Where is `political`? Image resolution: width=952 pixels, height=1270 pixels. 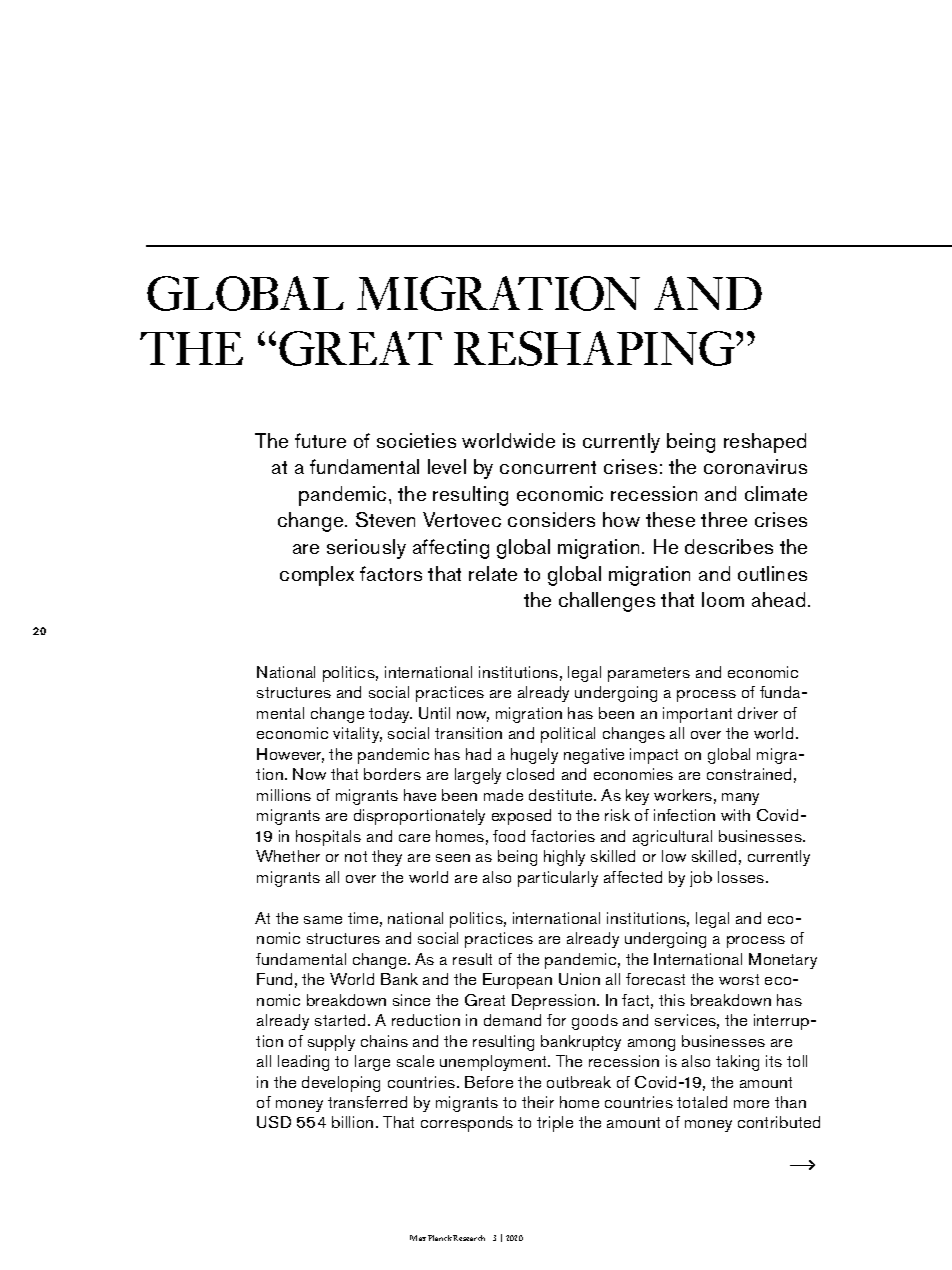
political is located at coordinates (568, 735).
